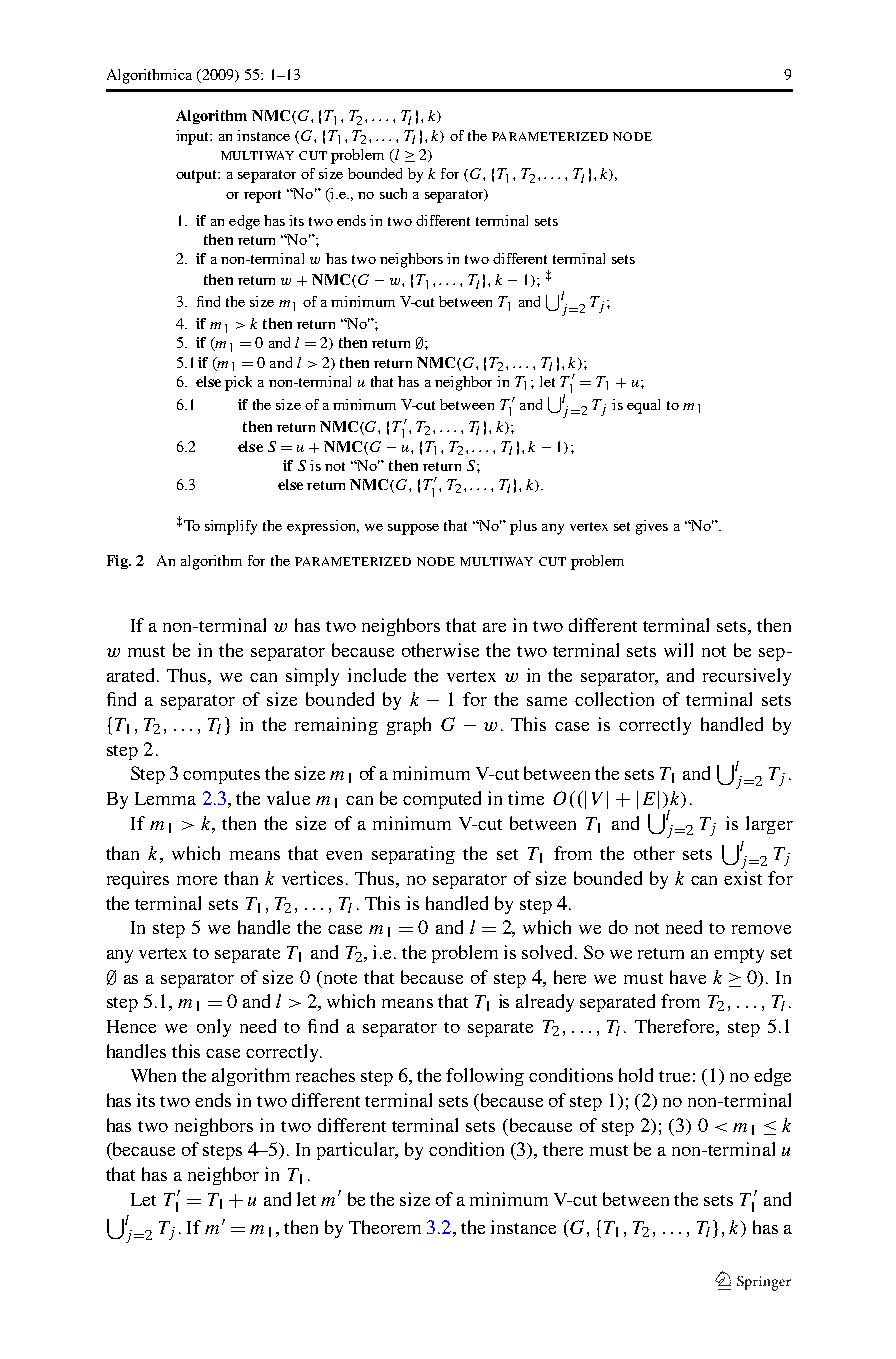  I want to click on separating, so click(413, 855).
